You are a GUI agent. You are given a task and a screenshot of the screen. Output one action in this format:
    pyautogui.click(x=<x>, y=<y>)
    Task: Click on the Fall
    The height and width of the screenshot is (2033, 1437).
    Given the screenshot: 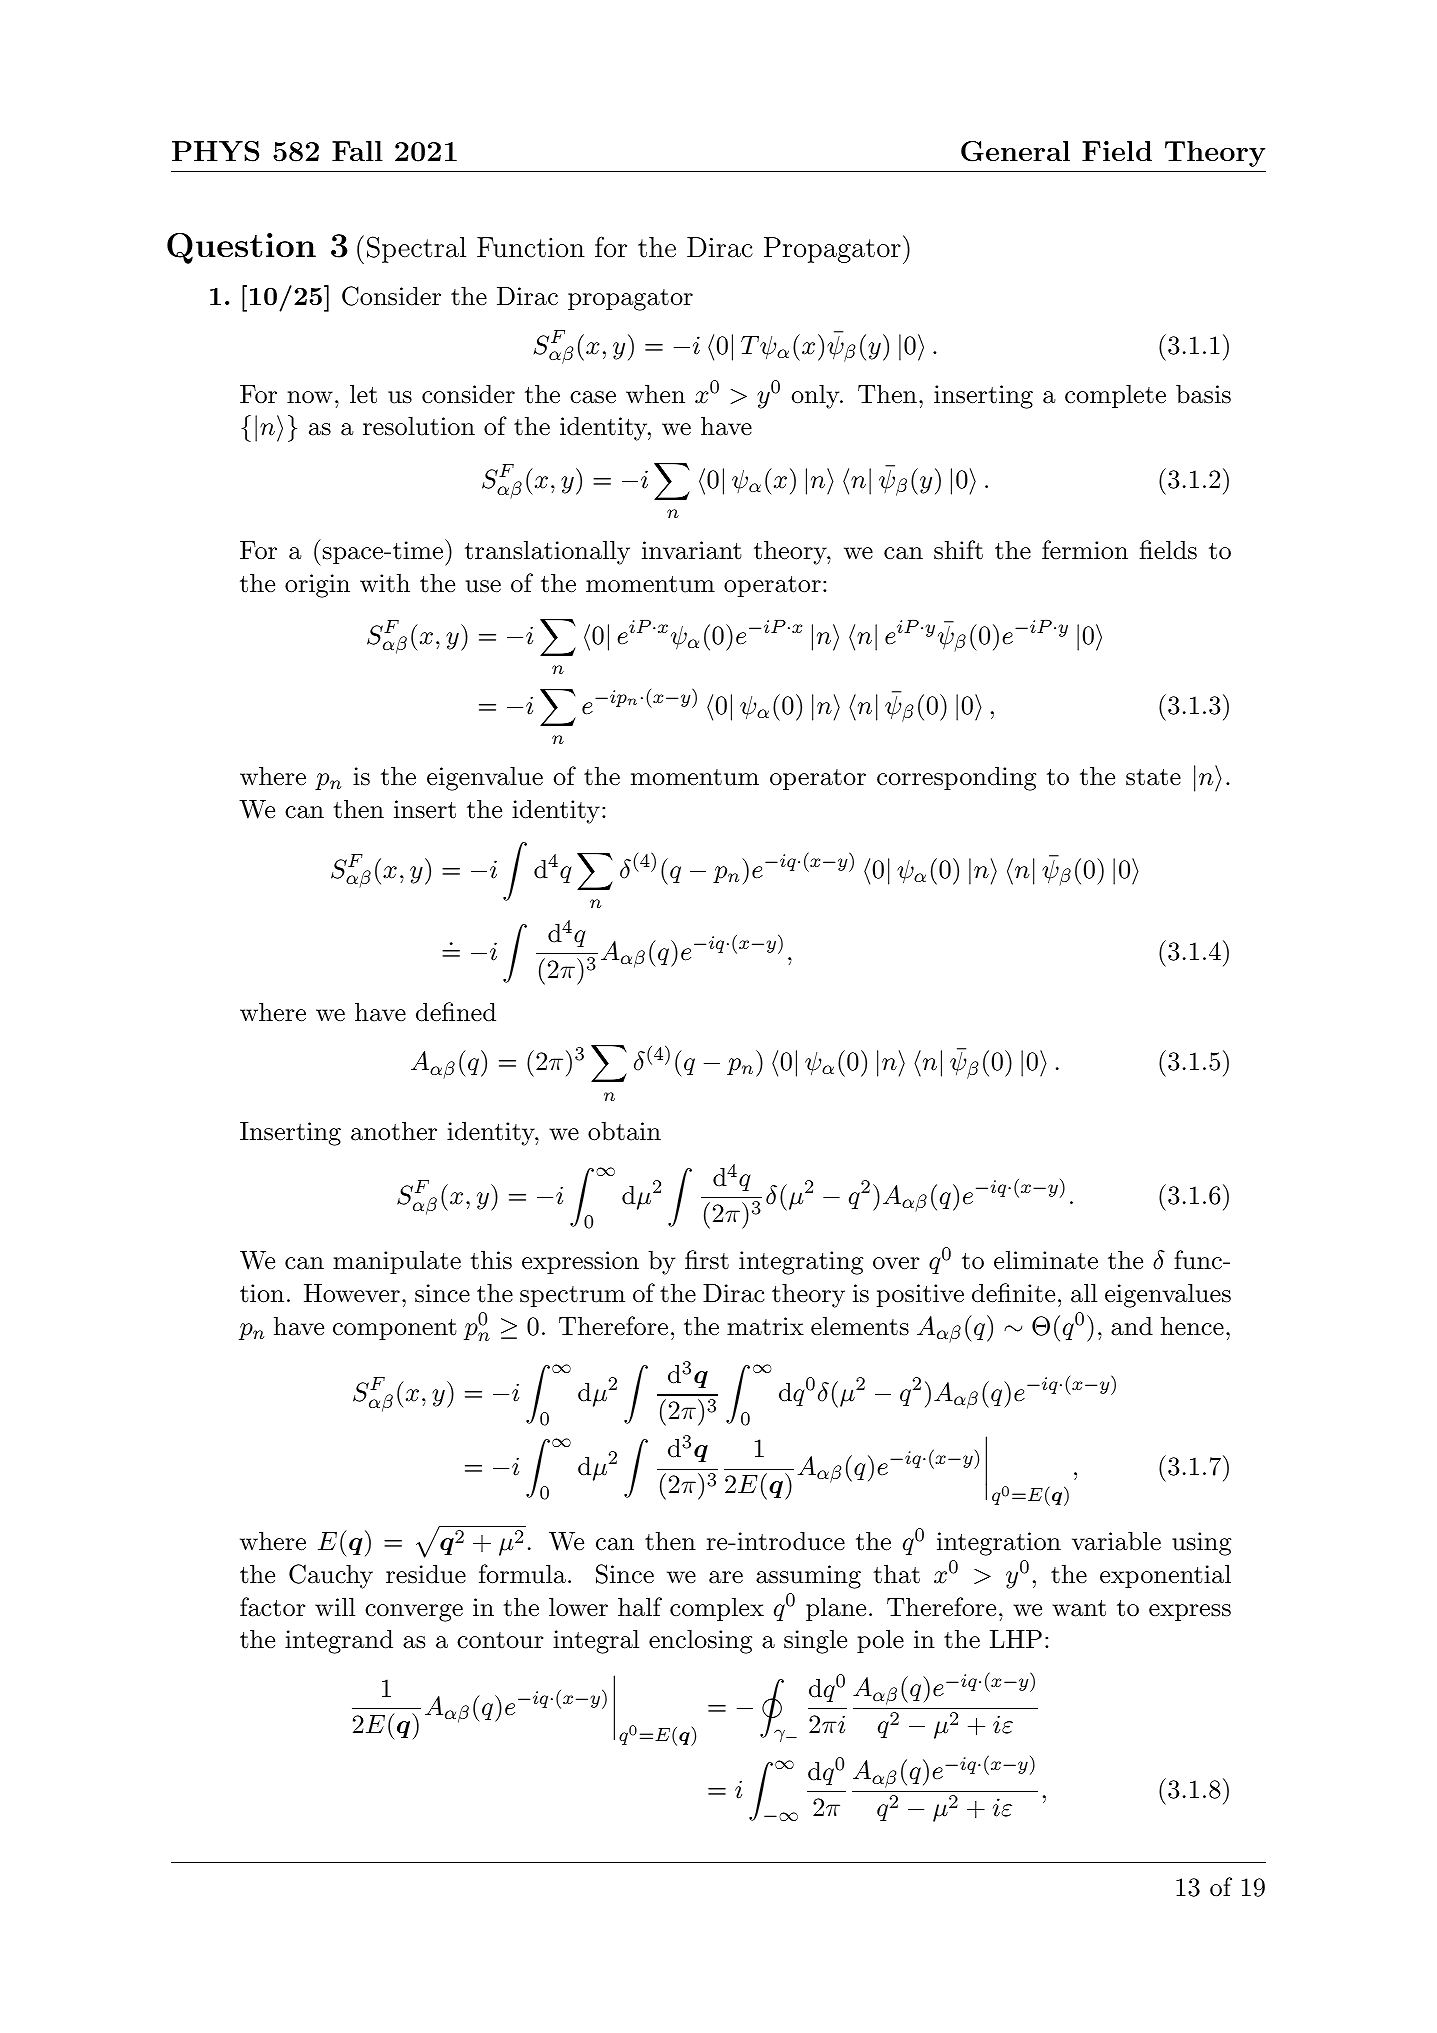 What is the action you would take?
    pyautogui.click(x=357, y=151)
